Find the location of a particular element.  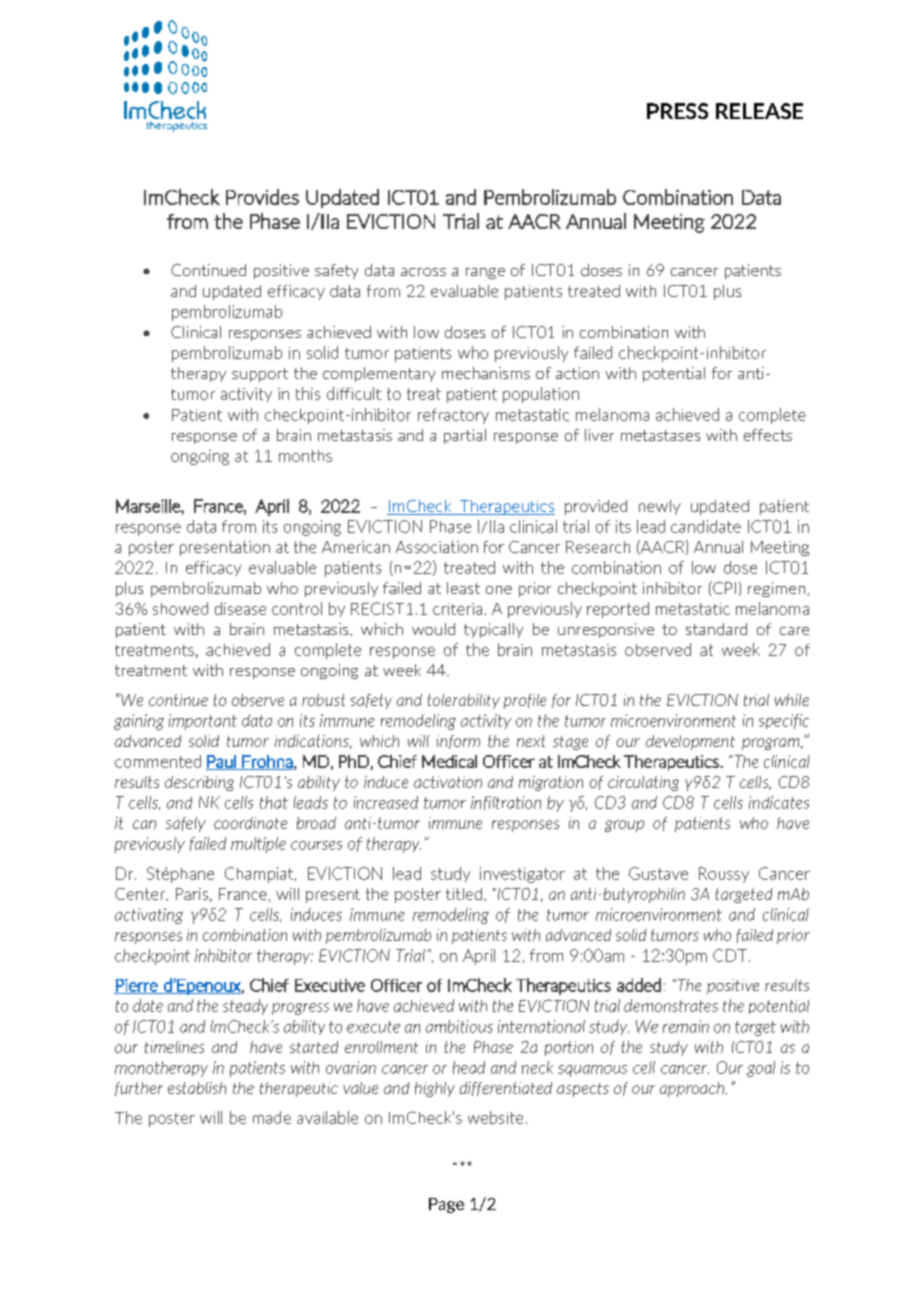

made is located at coordinates (272, 1117).
